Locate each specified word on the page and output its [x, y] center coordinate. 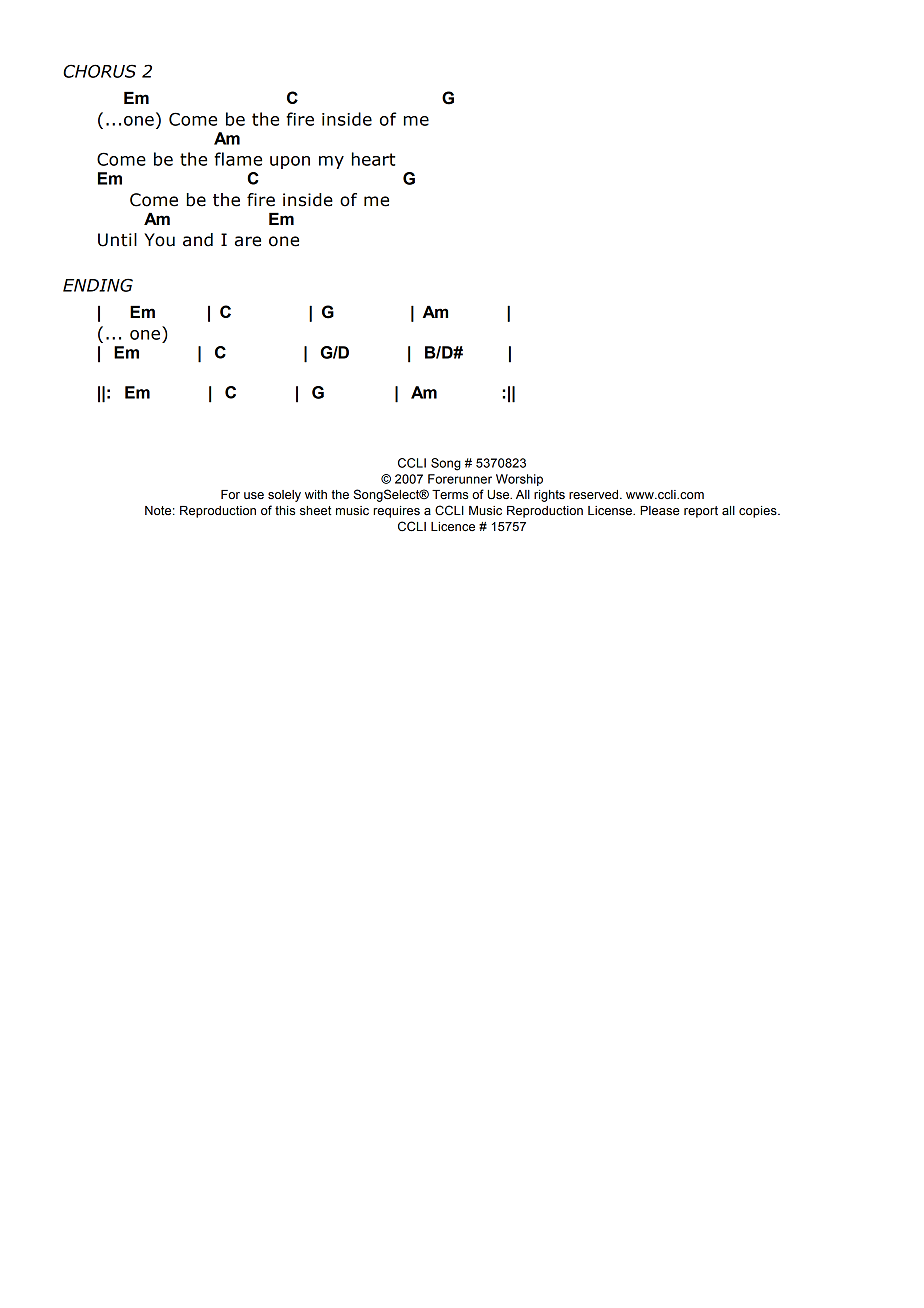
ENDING [98, 285]
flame [238, 159]
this [285, 511]
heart [373, 159]
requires [397, 512]
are [248, 241]
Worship [519, 480]
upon [290, 162]
